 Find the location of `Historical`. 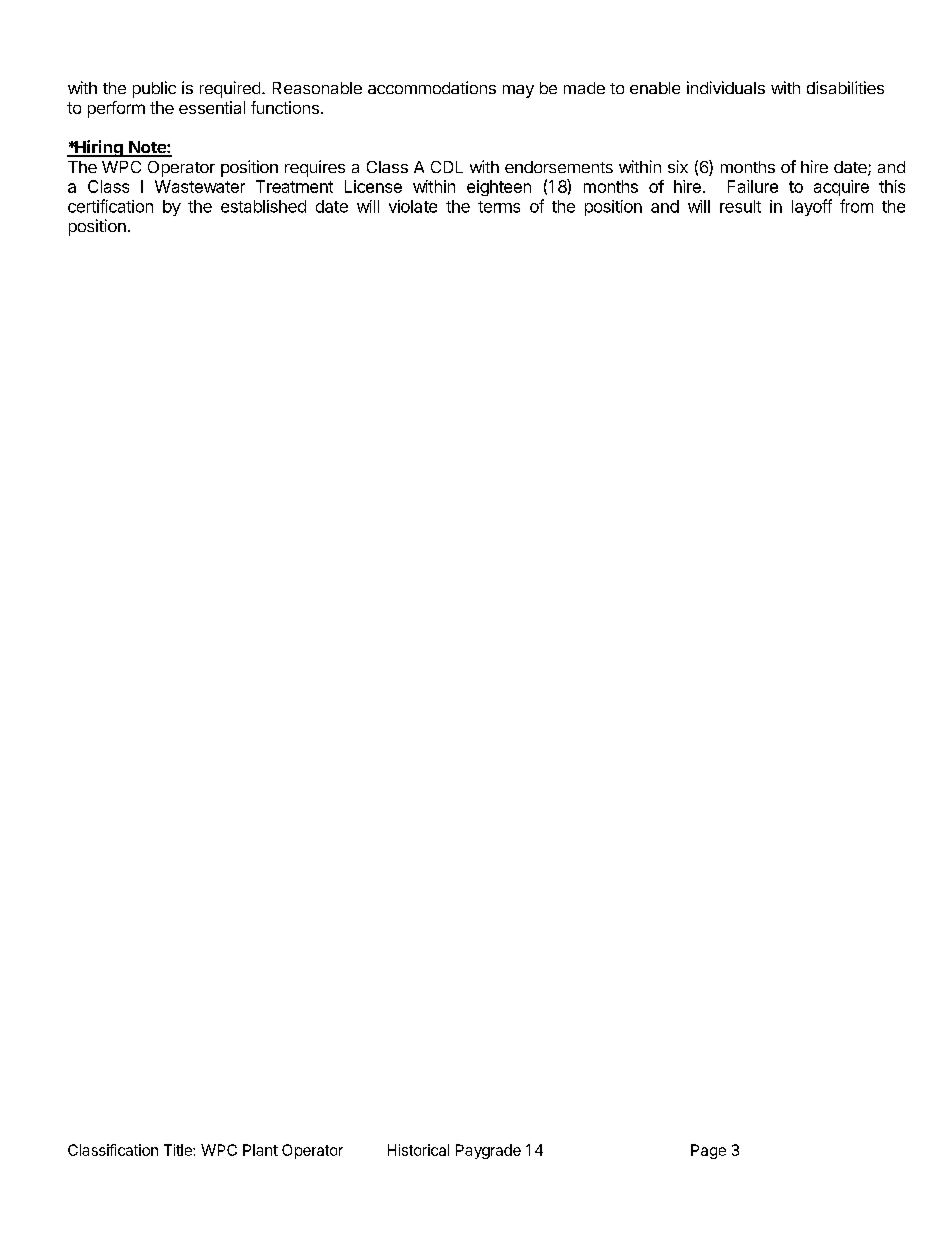

Historical is located at coordinates (418, 1150).
